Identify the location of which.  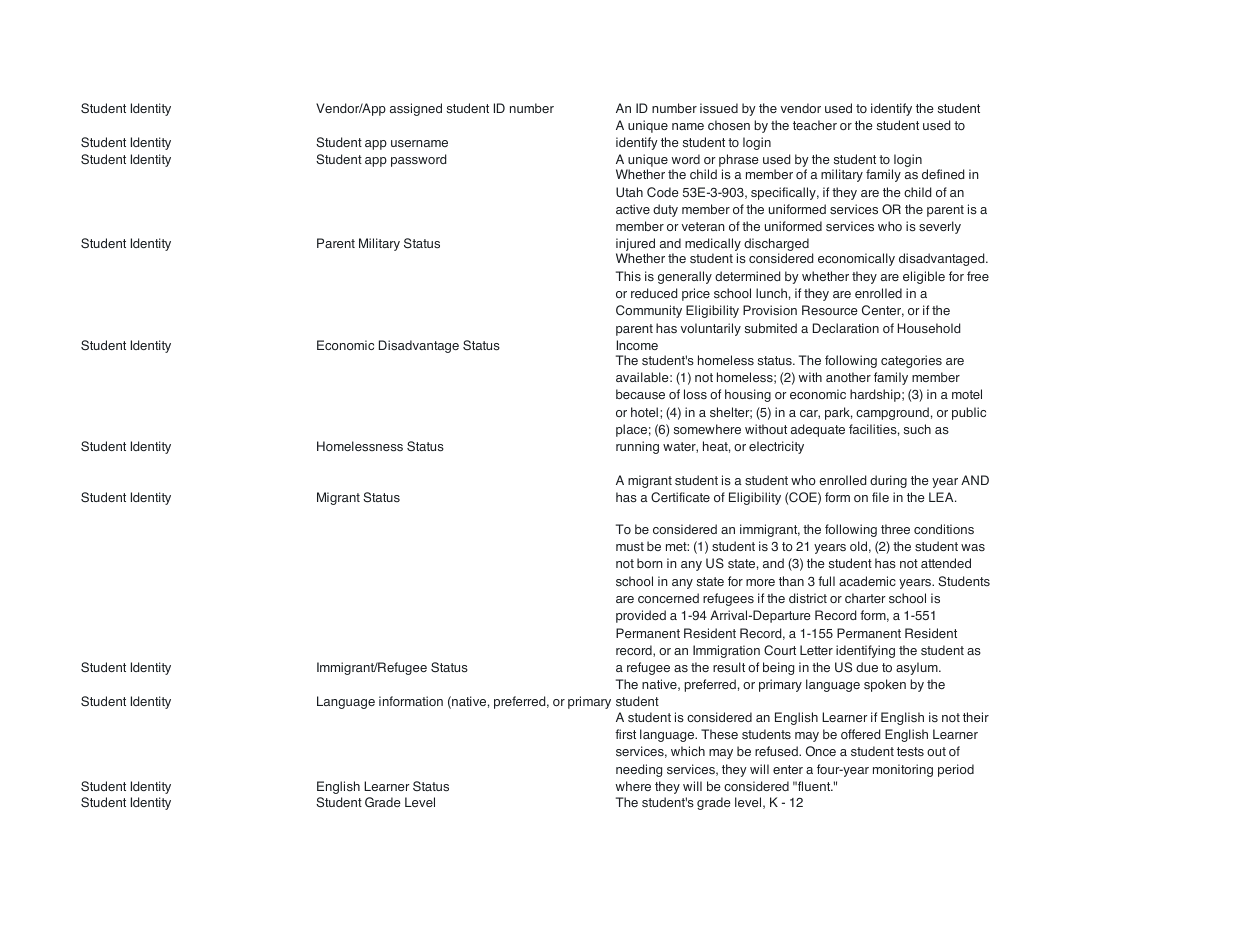
(688, 751).
